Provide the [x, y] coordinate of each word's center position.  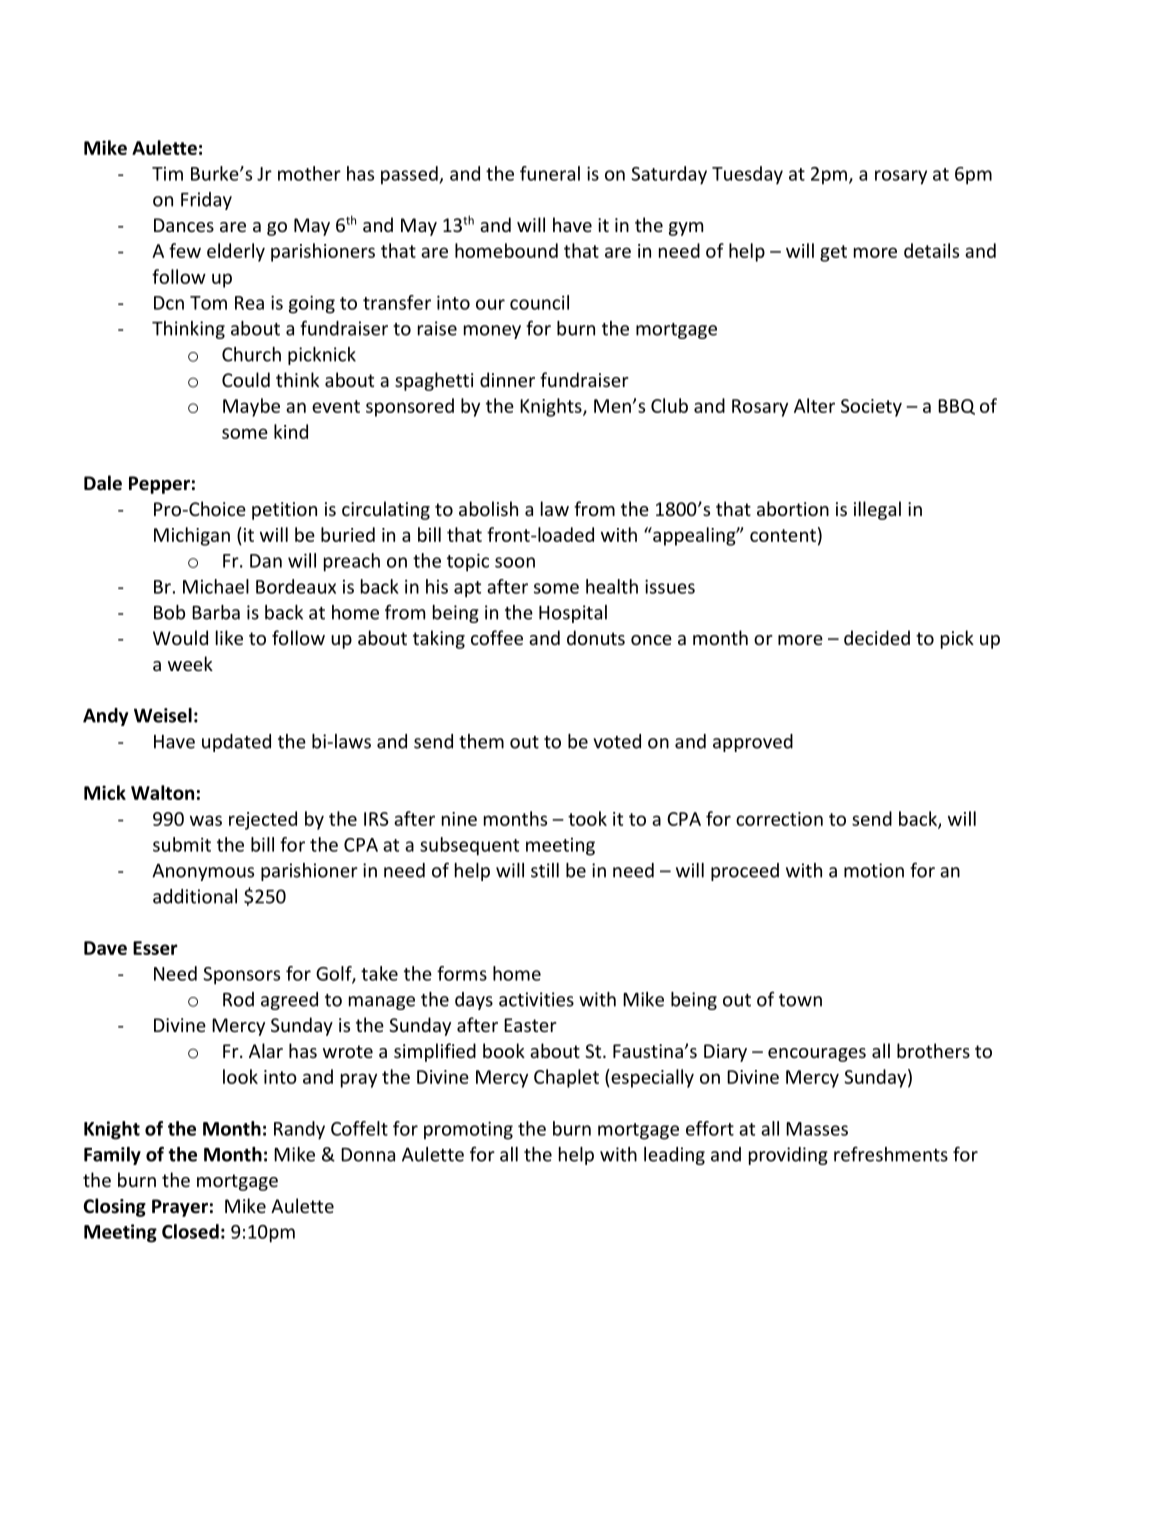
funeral [550, 173]
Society [871, 408]
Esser [155, 948]
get [833, 253]
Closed [190, 1231]
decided [877, 637]
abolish [488, 508]
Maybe [251, 407]
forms [462, 973]
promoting [468, 1130]
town [800, 1000]
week [190, 663]
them [481, 741]
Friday [206, 201]
